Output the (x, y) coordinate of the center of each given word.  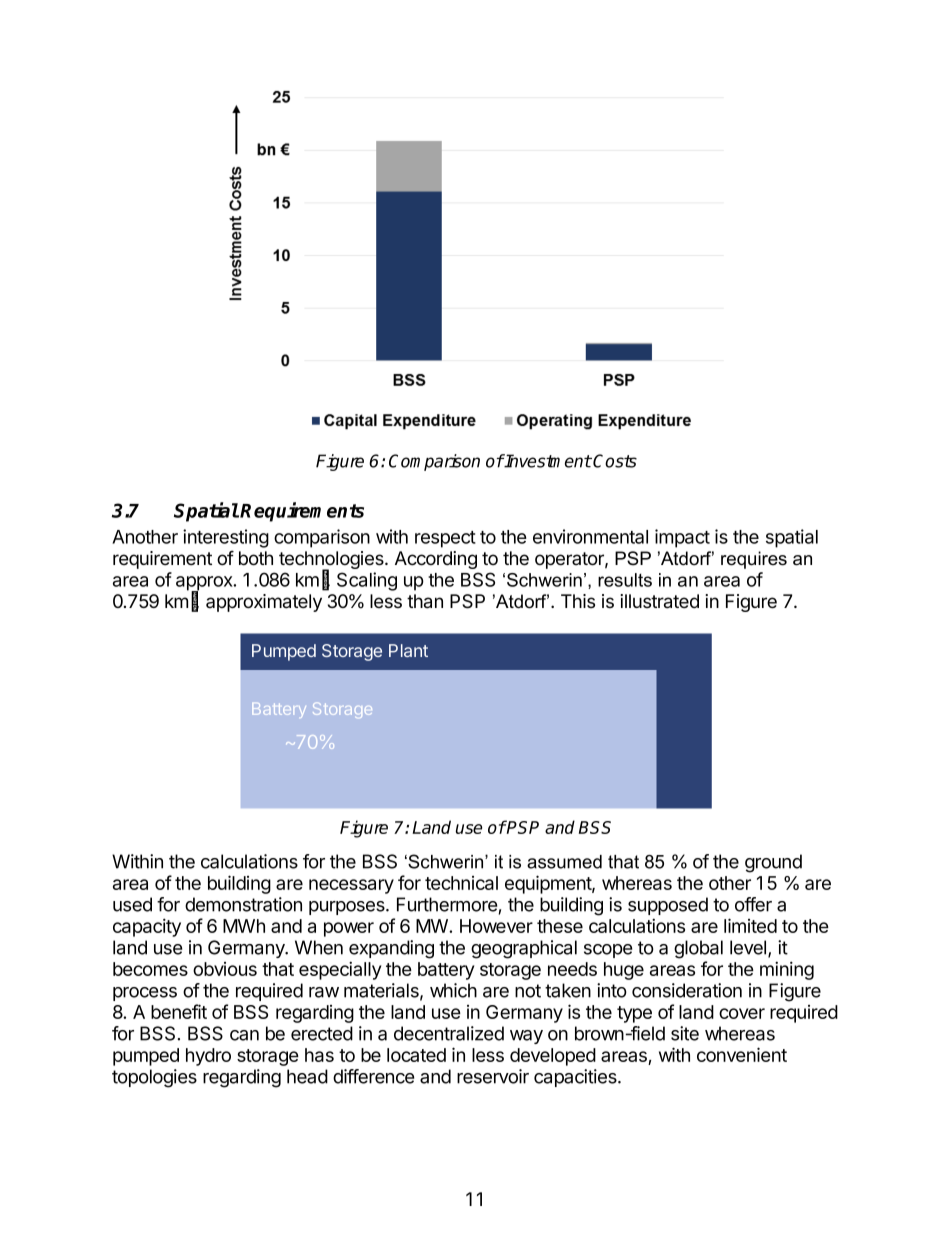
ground (773, 863)
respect (445, 539)
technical (461, 883)
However (496, 926)
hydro (208, 1057)
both (256, 558)
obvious (225, 969)
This (578, 601)
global (698, 949)
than (425, 601)
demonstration (243, 904)
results (625, 580)
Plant (408, 650)
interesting (226, 538)
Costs (615, 461)
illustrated (659, 601)
